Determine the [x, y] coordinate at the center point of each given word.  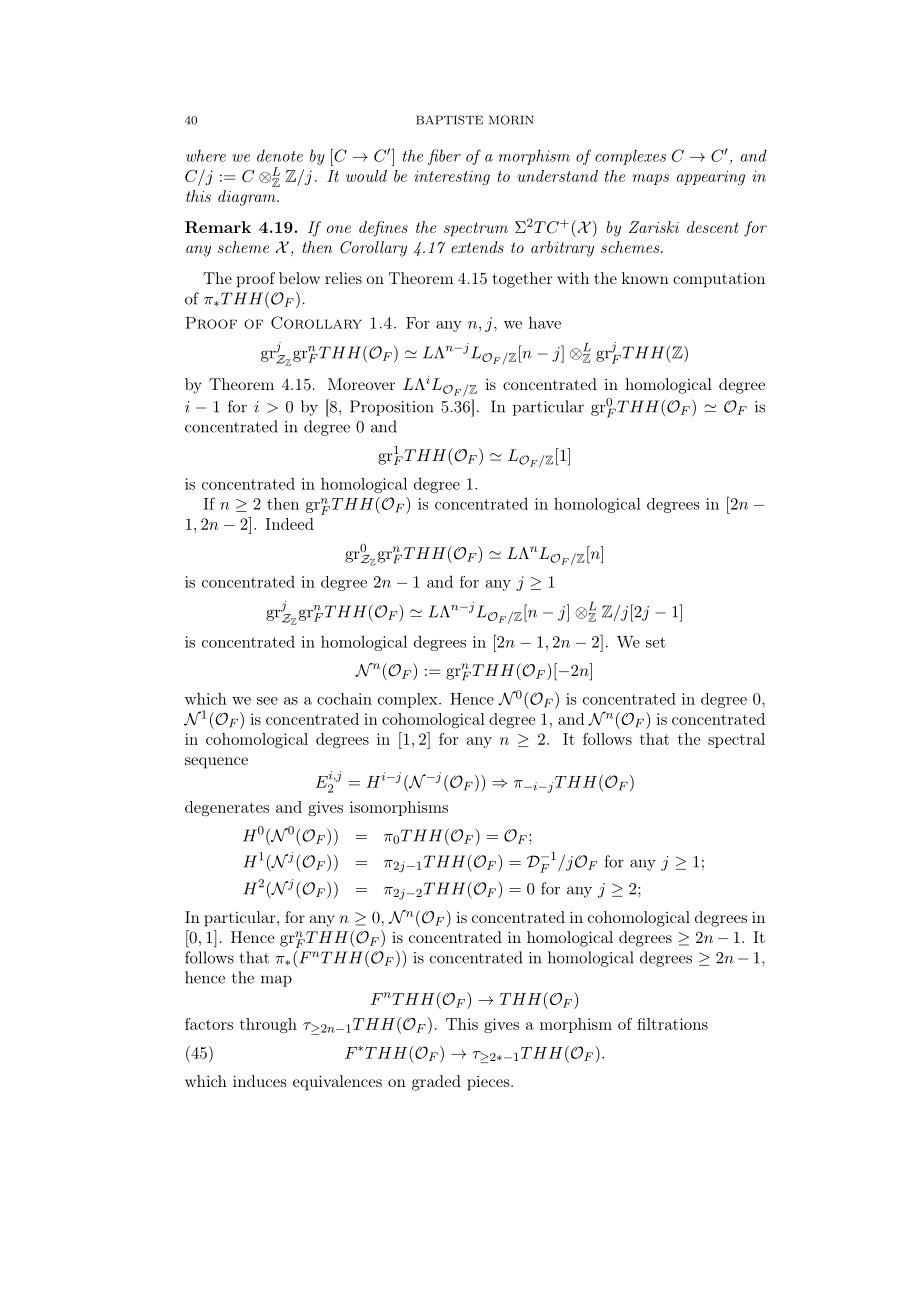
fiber [444, 157]
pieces [488, 1083]
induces [259, 1081]
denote [280, 156]
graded [436, 1083]
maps [650, 179]
